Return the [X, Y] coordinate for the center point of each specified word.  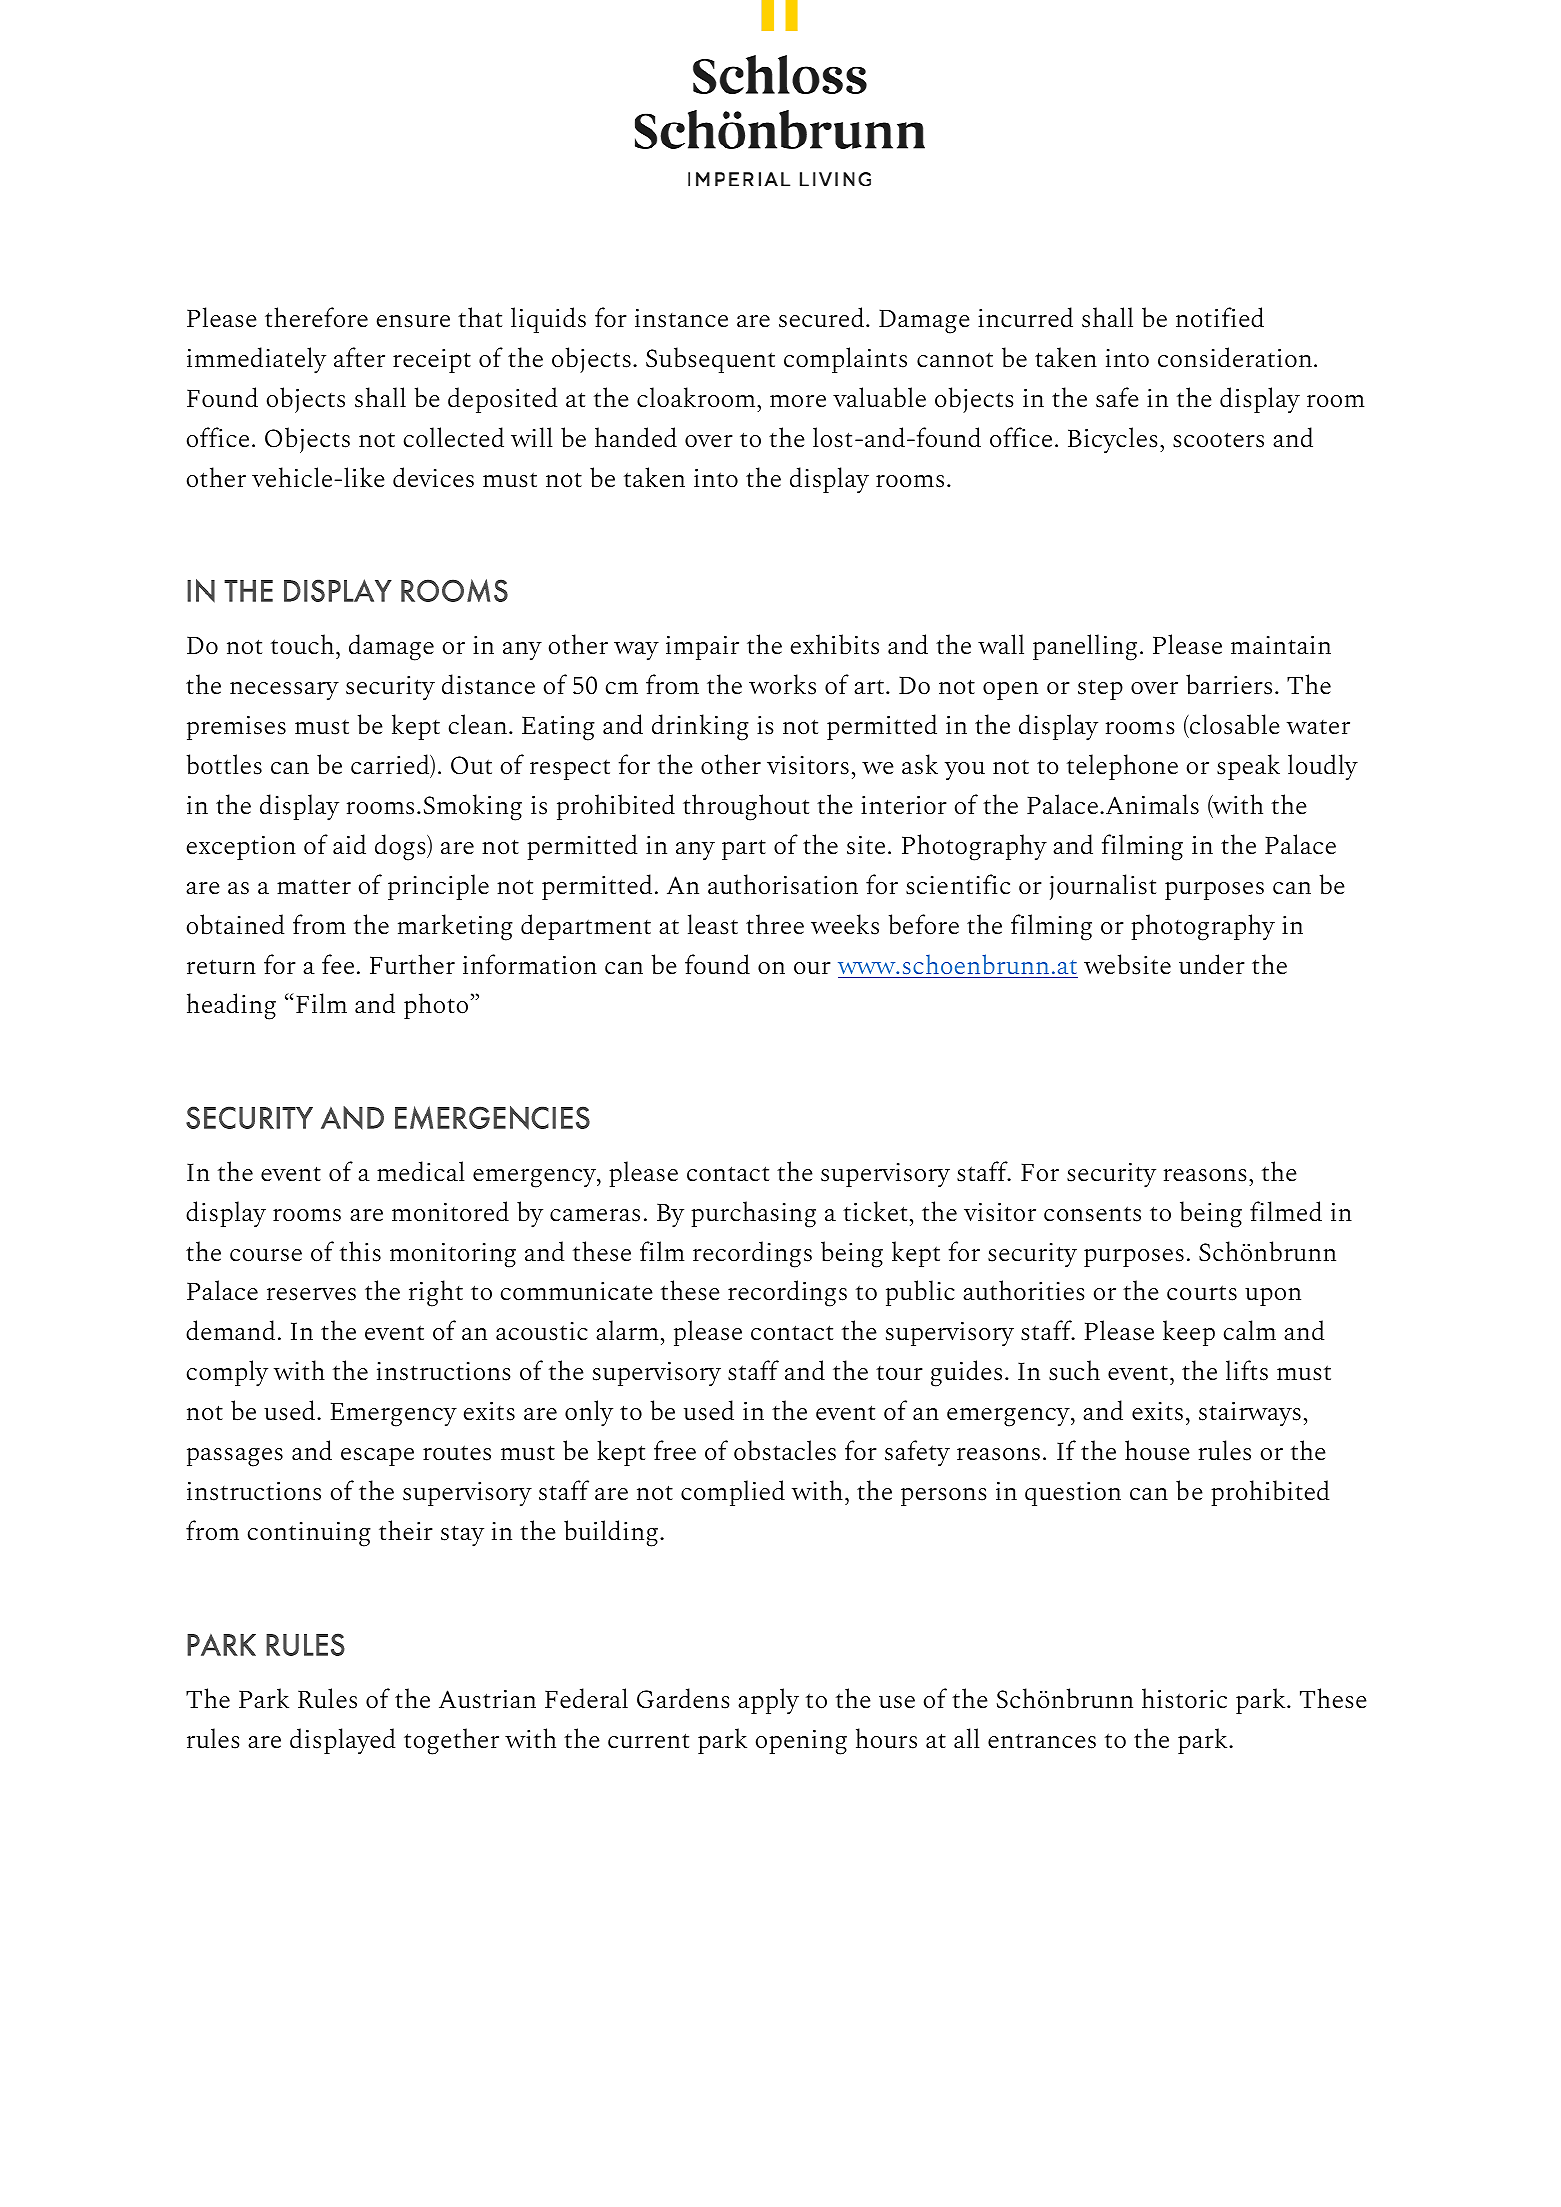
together [451, 1741]
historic [1184, 1698]
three [775, 924]
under [1212, 964]
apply [768, 1701]
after [359, 357]
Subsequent [710, 360]
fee [338, 964]
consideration [1235, 357]
